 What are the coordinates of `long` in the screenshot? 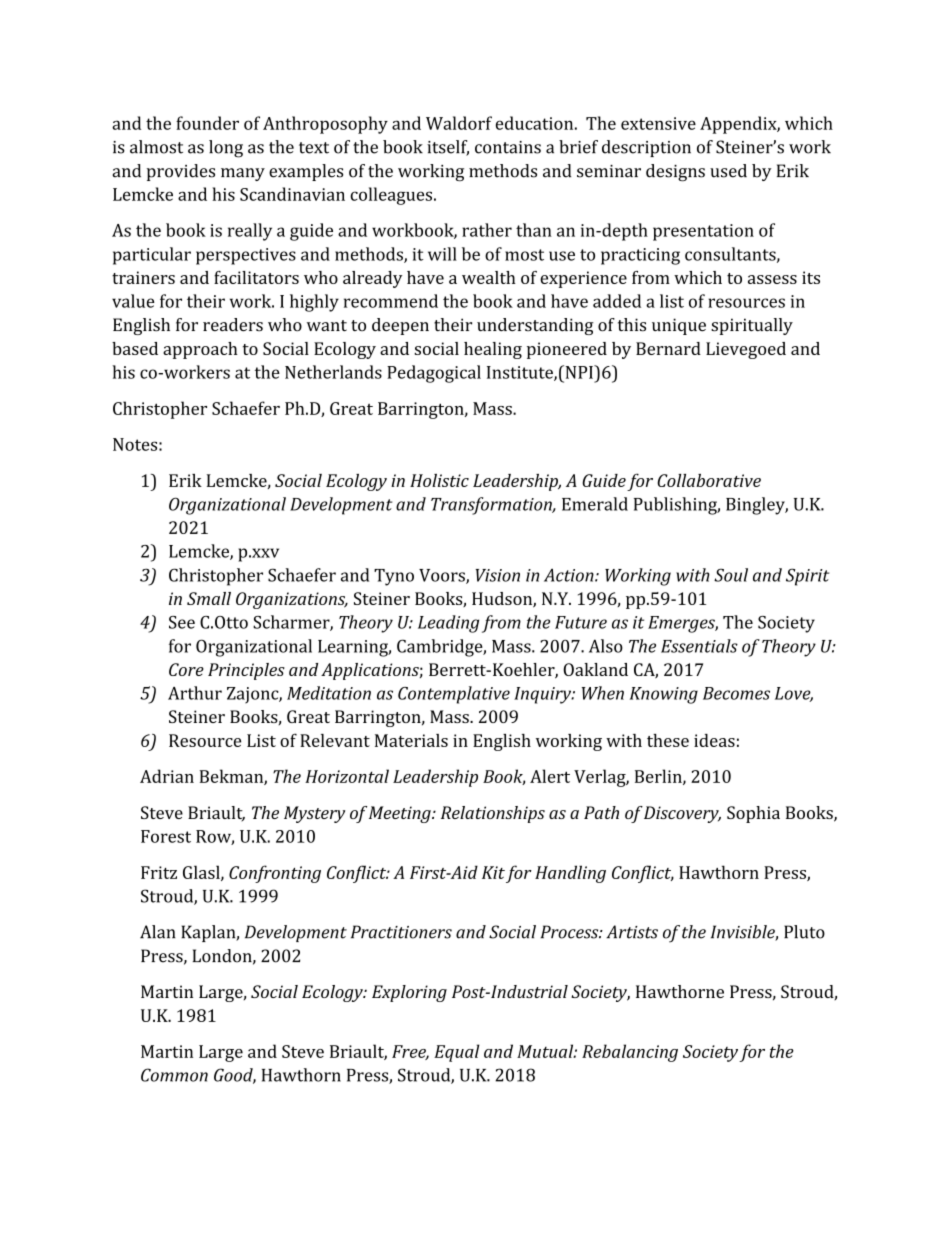 It's located at (226, 149).
